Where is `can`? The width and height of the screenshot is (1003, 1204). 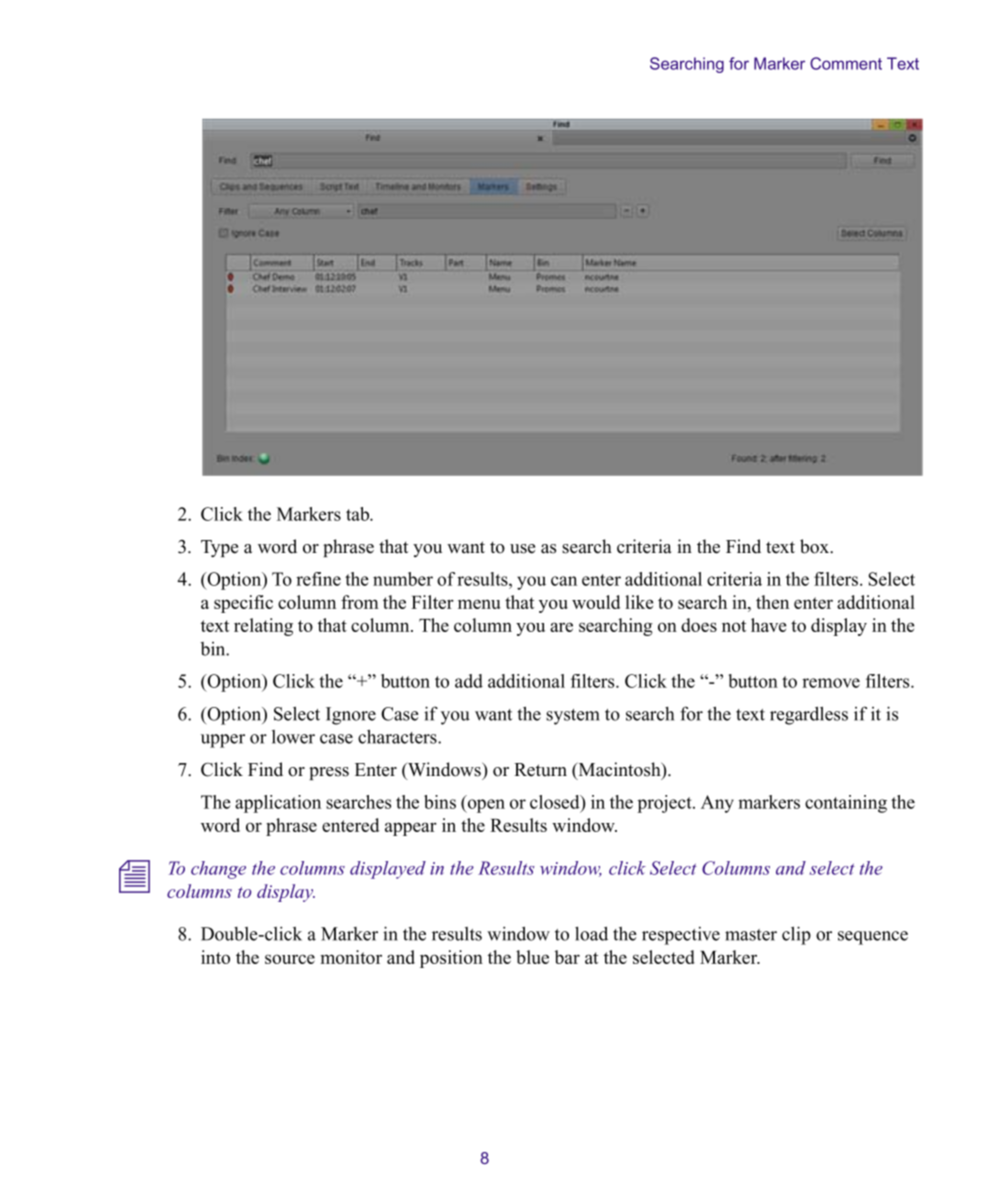
can is located at coordinates (564, 581).
